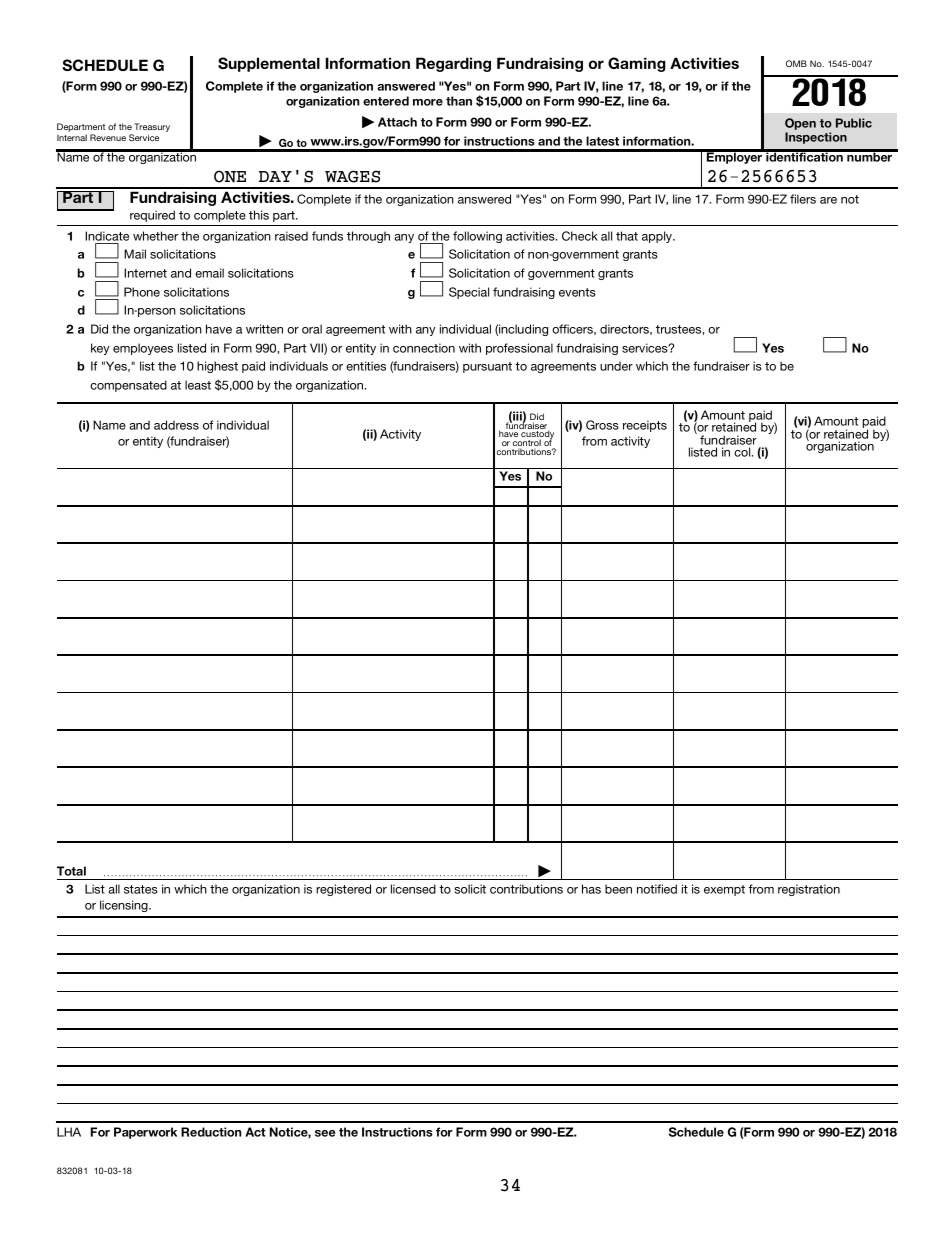  I want to click on Paperwork, so click(145, 1133).
